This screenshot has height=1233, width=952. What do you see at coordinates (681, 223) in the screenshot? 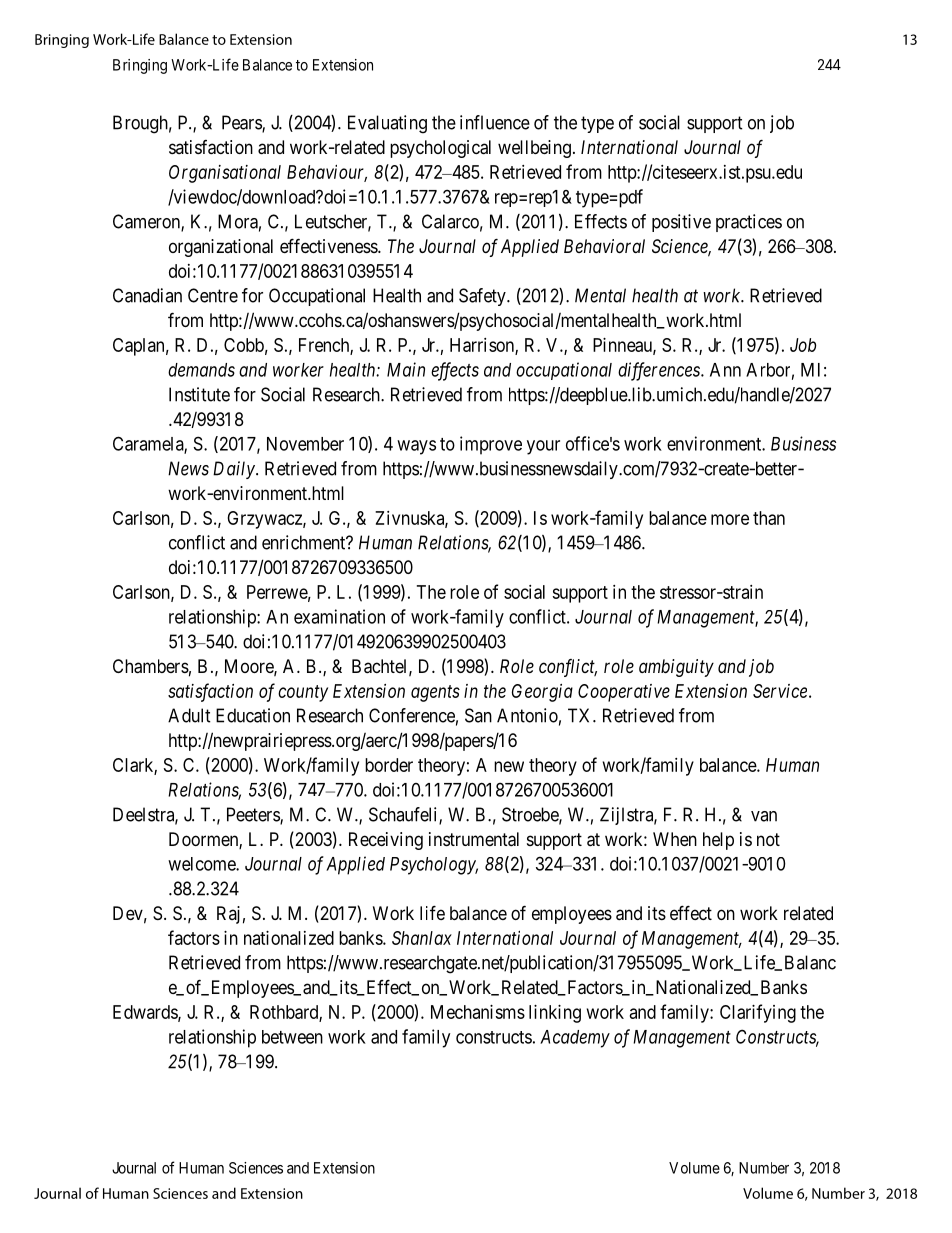
I see `positive` at bounding box center [681, 223].
